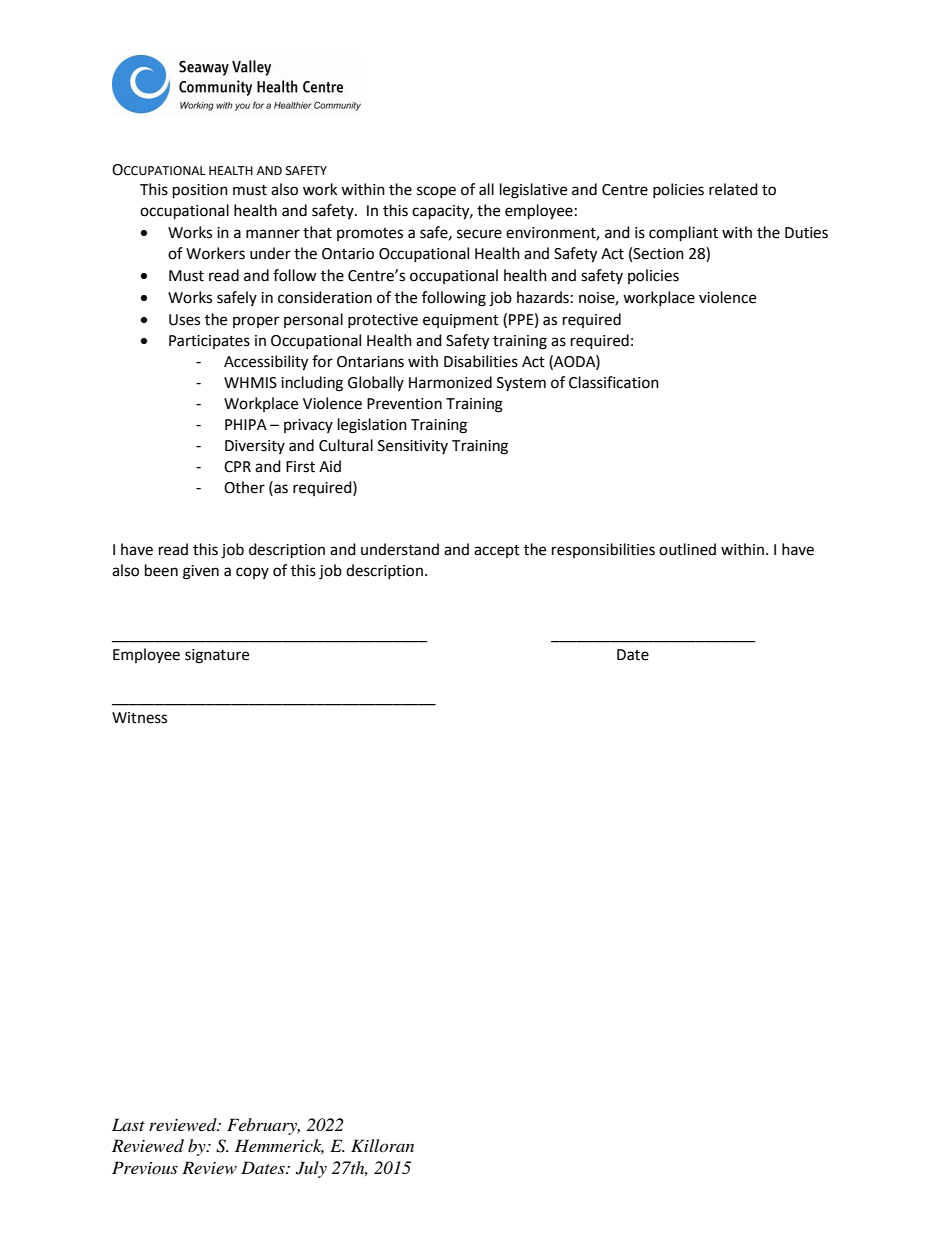  What do you see at coordinates (603, 550) in the image?
I see `responsibilities` at bounding box center [603, 550].
